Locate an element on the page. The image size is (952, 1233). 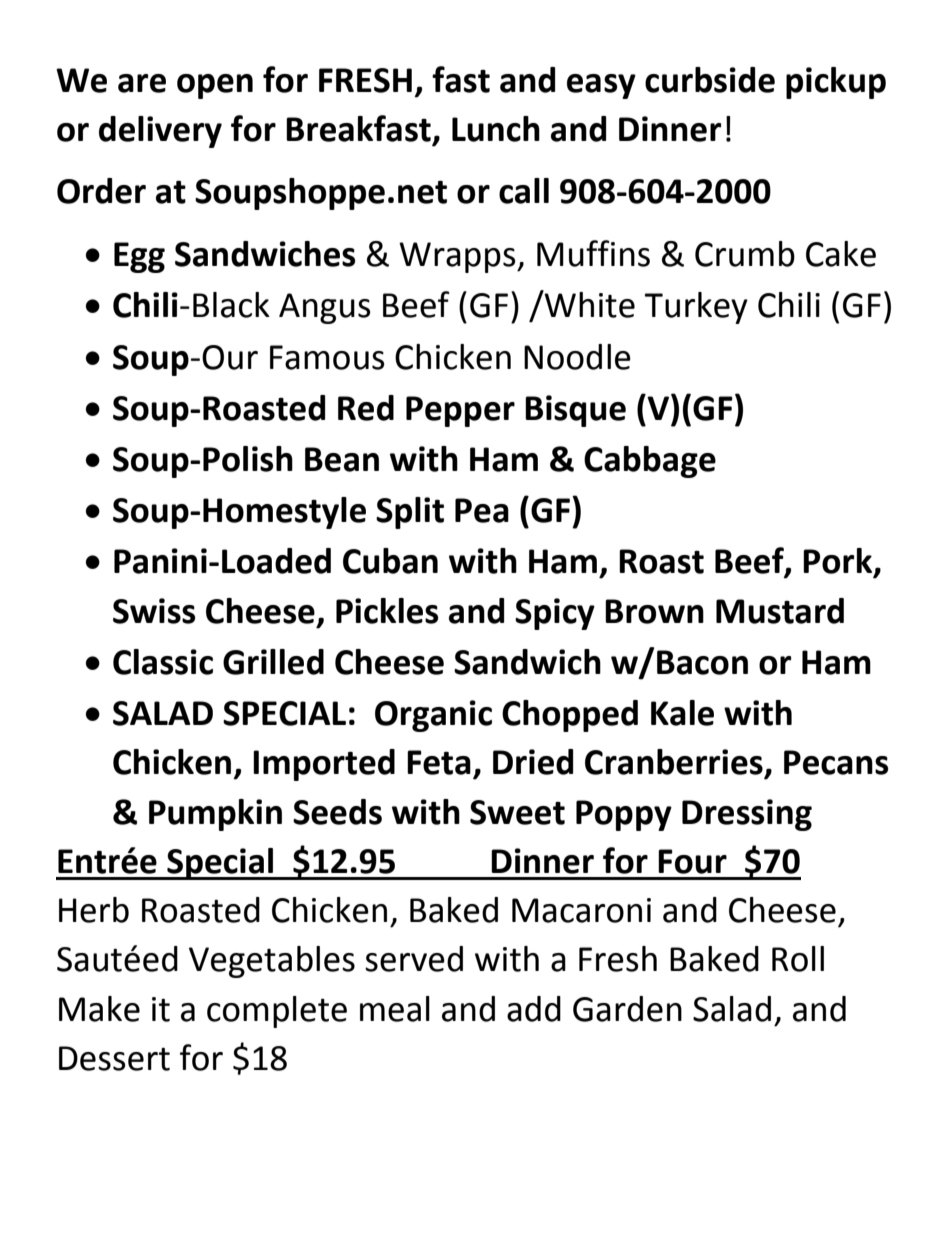
delivery is located at coordinates (160, 132).
